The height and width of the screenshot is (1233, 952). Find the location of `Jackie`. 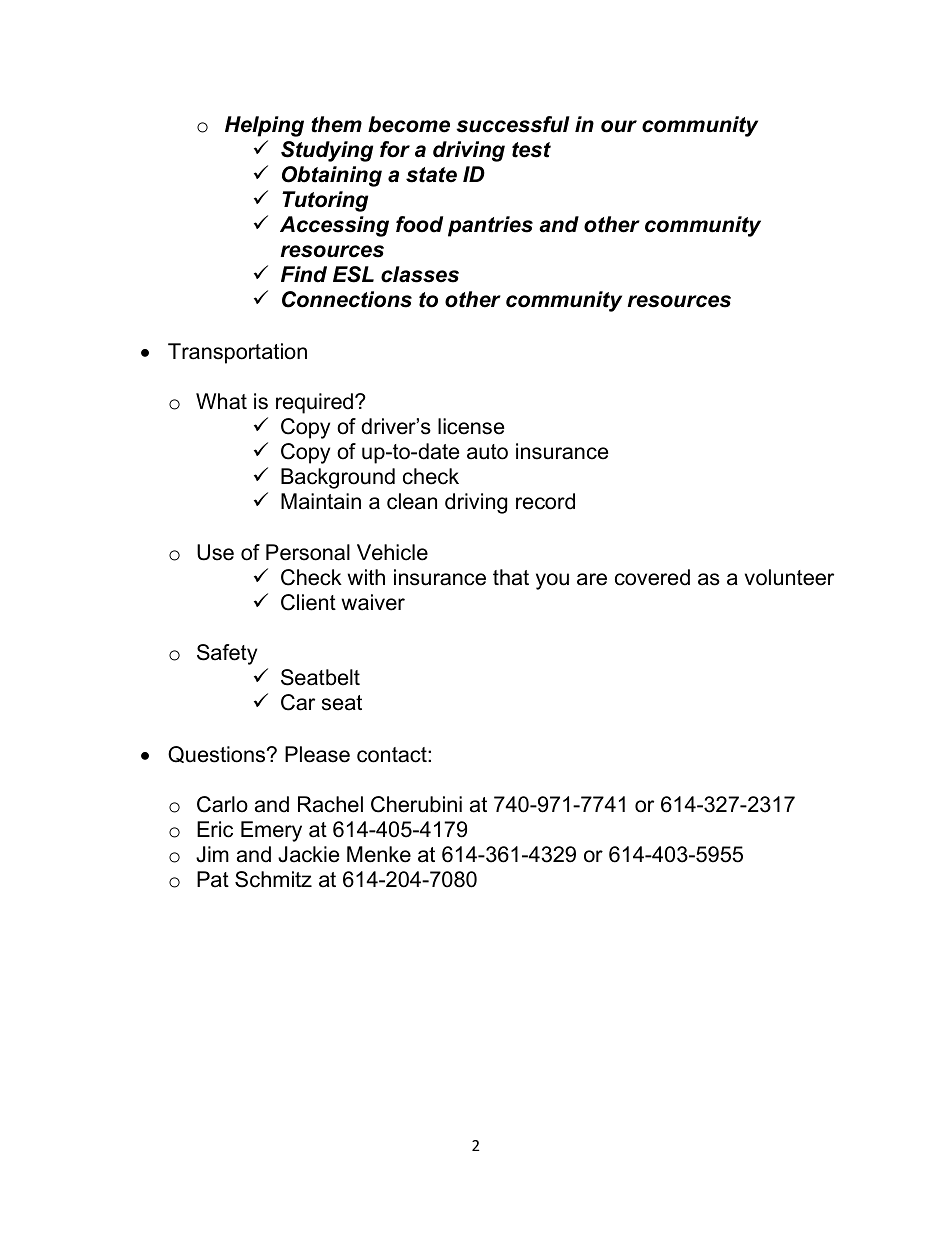

Jackie is located at coordinates (308, 854).
